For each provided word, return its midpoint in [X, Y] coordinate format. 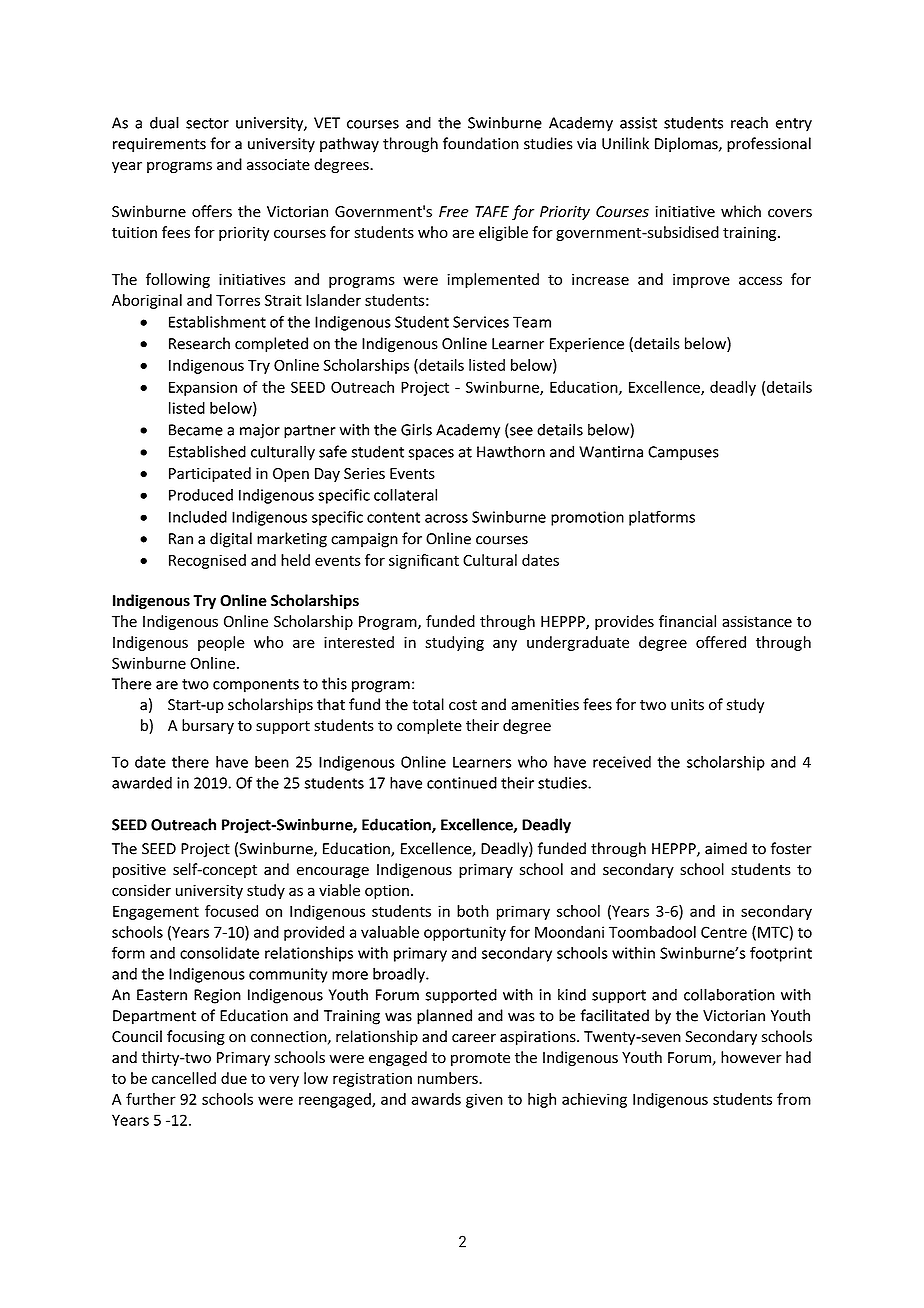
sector [207, 123]
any [505, 645]
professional [769, 145]
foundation [481, 143]
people [221, 643]
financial [687, 621]
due [234, 1078]
